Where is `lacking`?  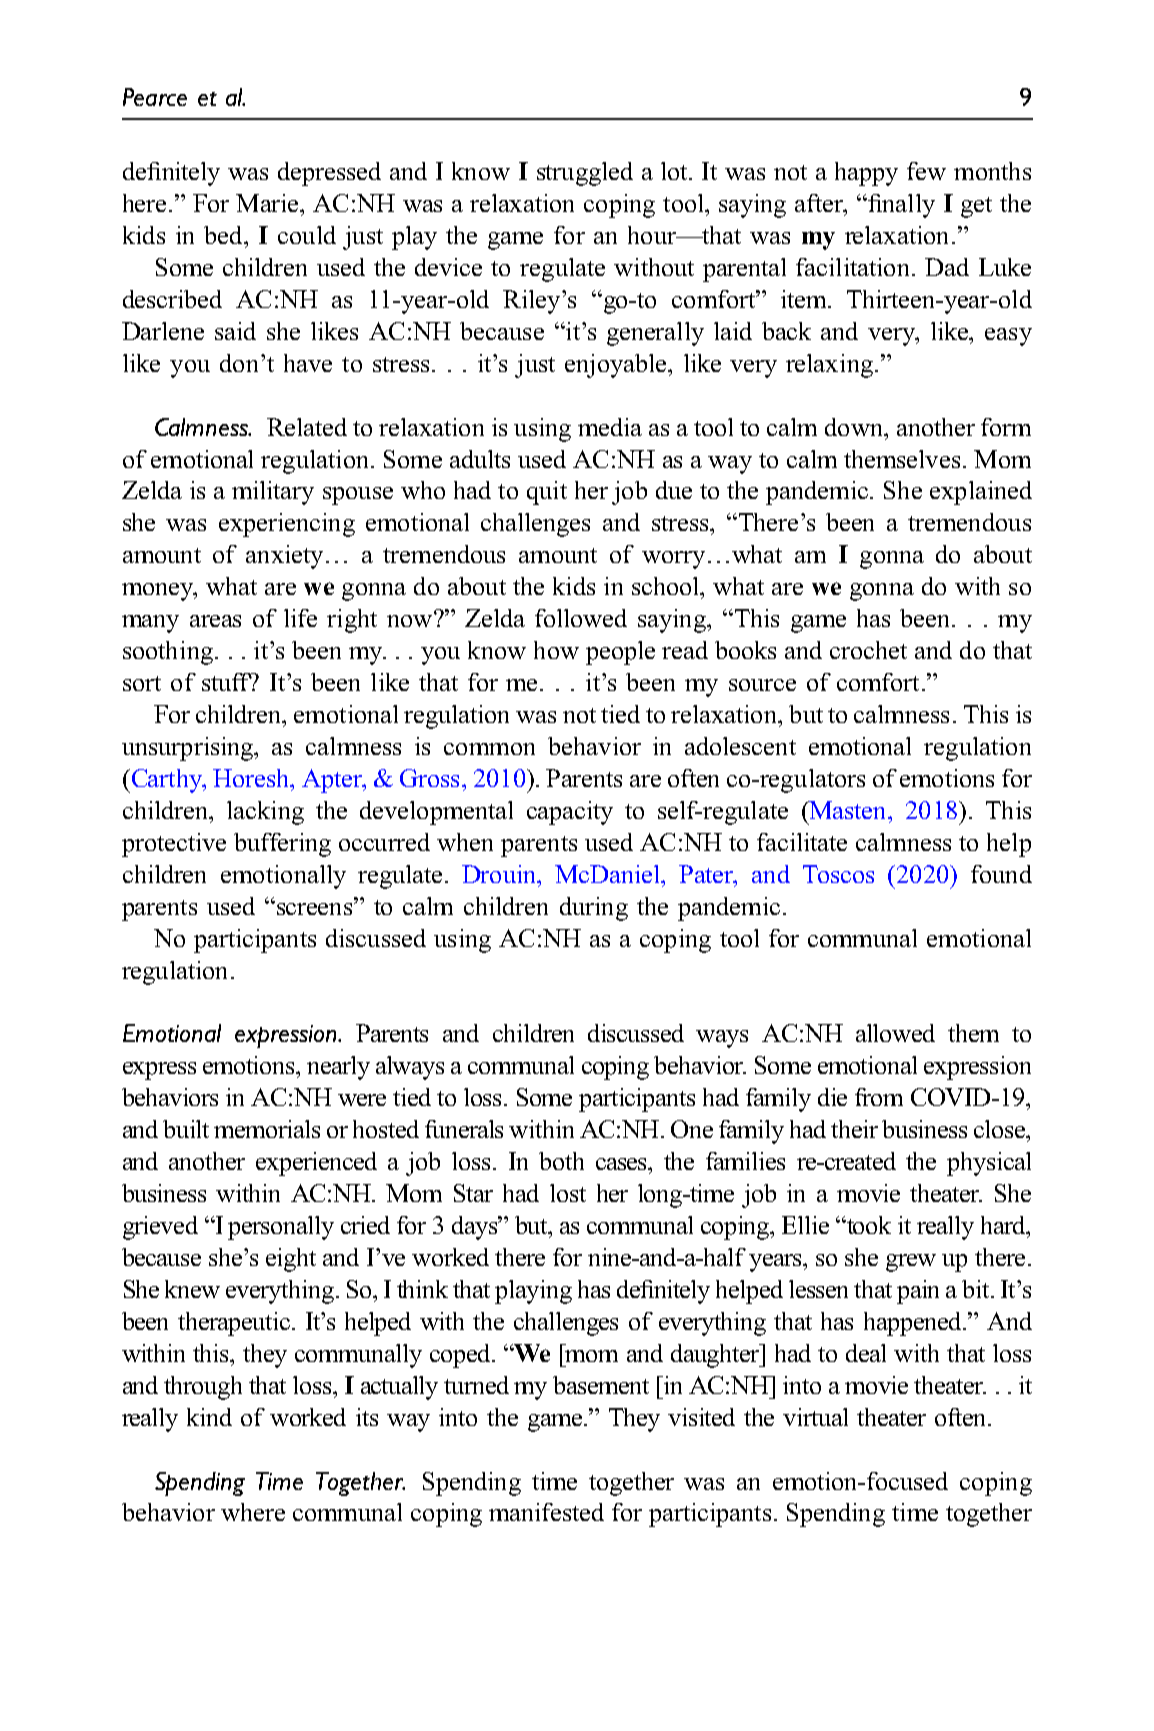
lacking is located at coordinates (265, 813).
